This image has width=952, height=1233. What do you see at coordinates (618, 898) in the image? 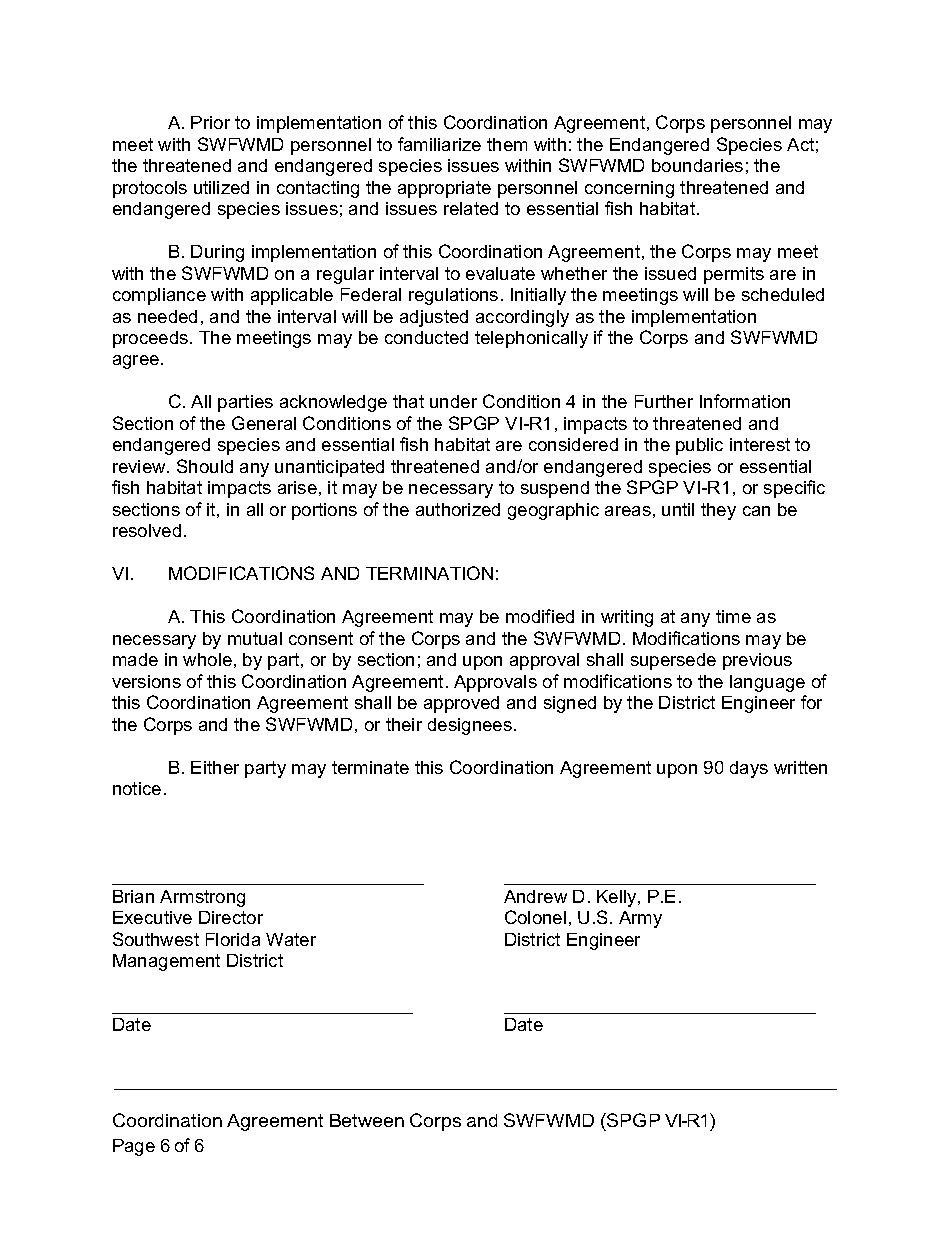
I see `Kelly` at bounding box center [618, 898].
